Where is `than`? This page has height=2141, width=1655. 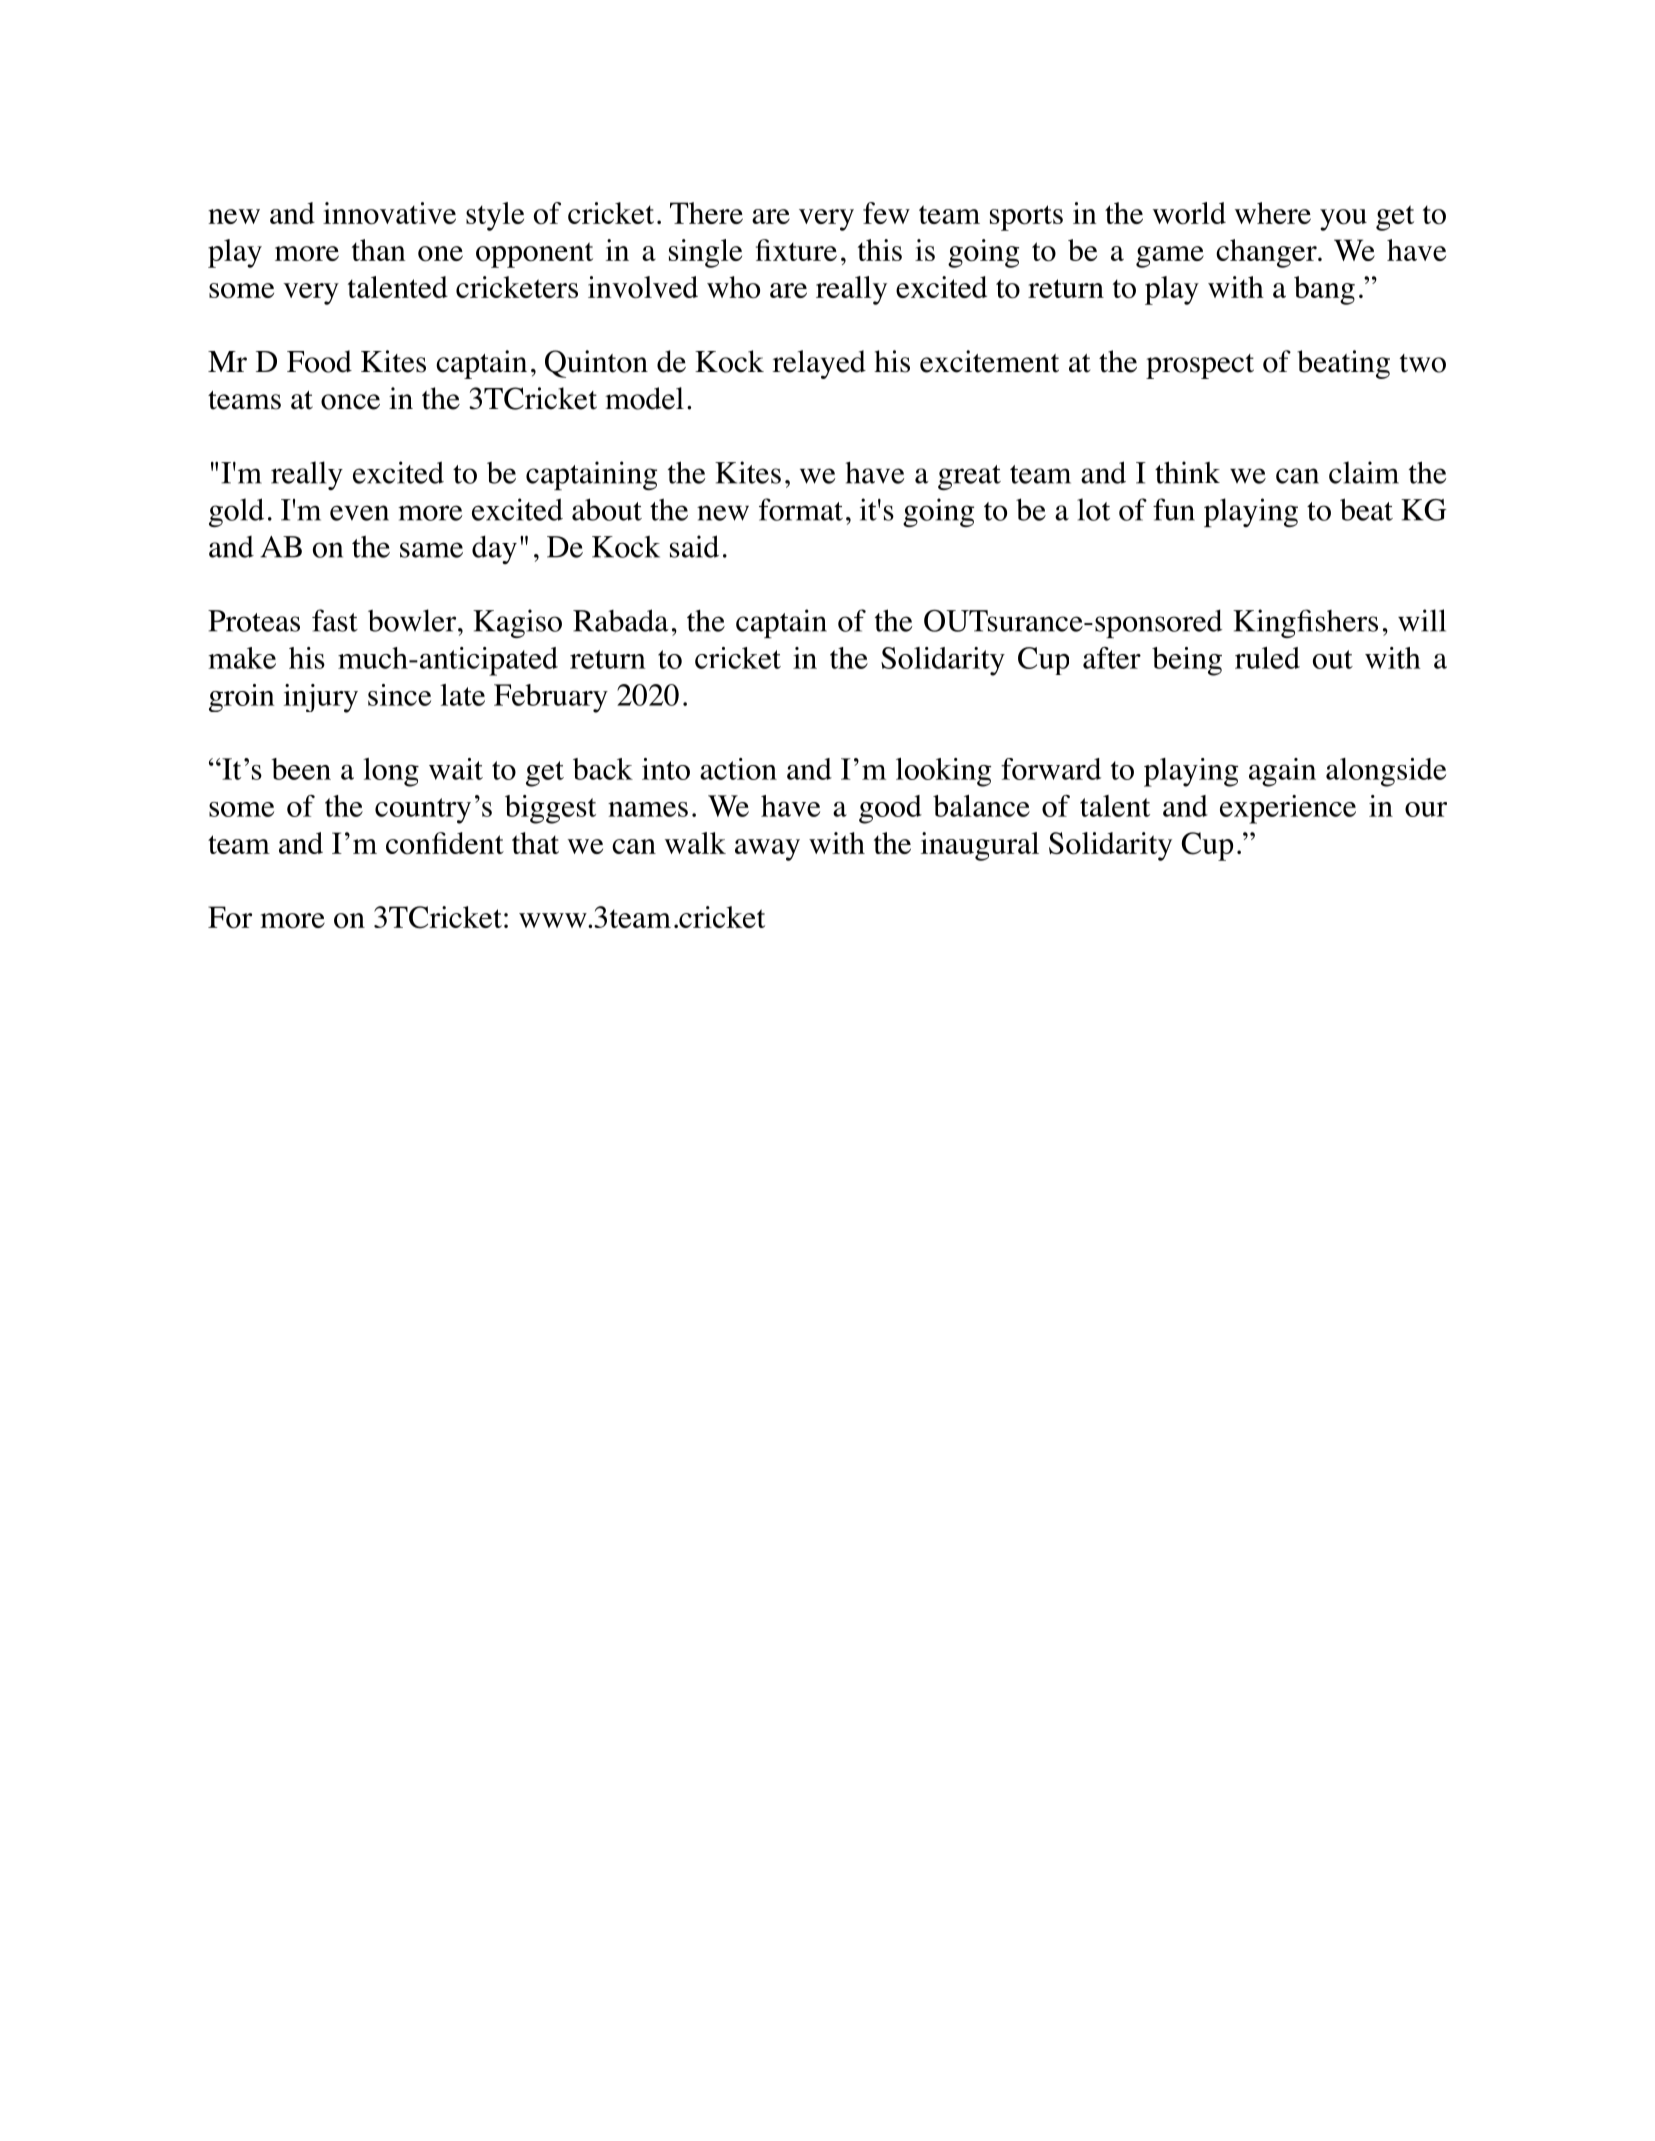 than is located at coordinates (379, 250).
